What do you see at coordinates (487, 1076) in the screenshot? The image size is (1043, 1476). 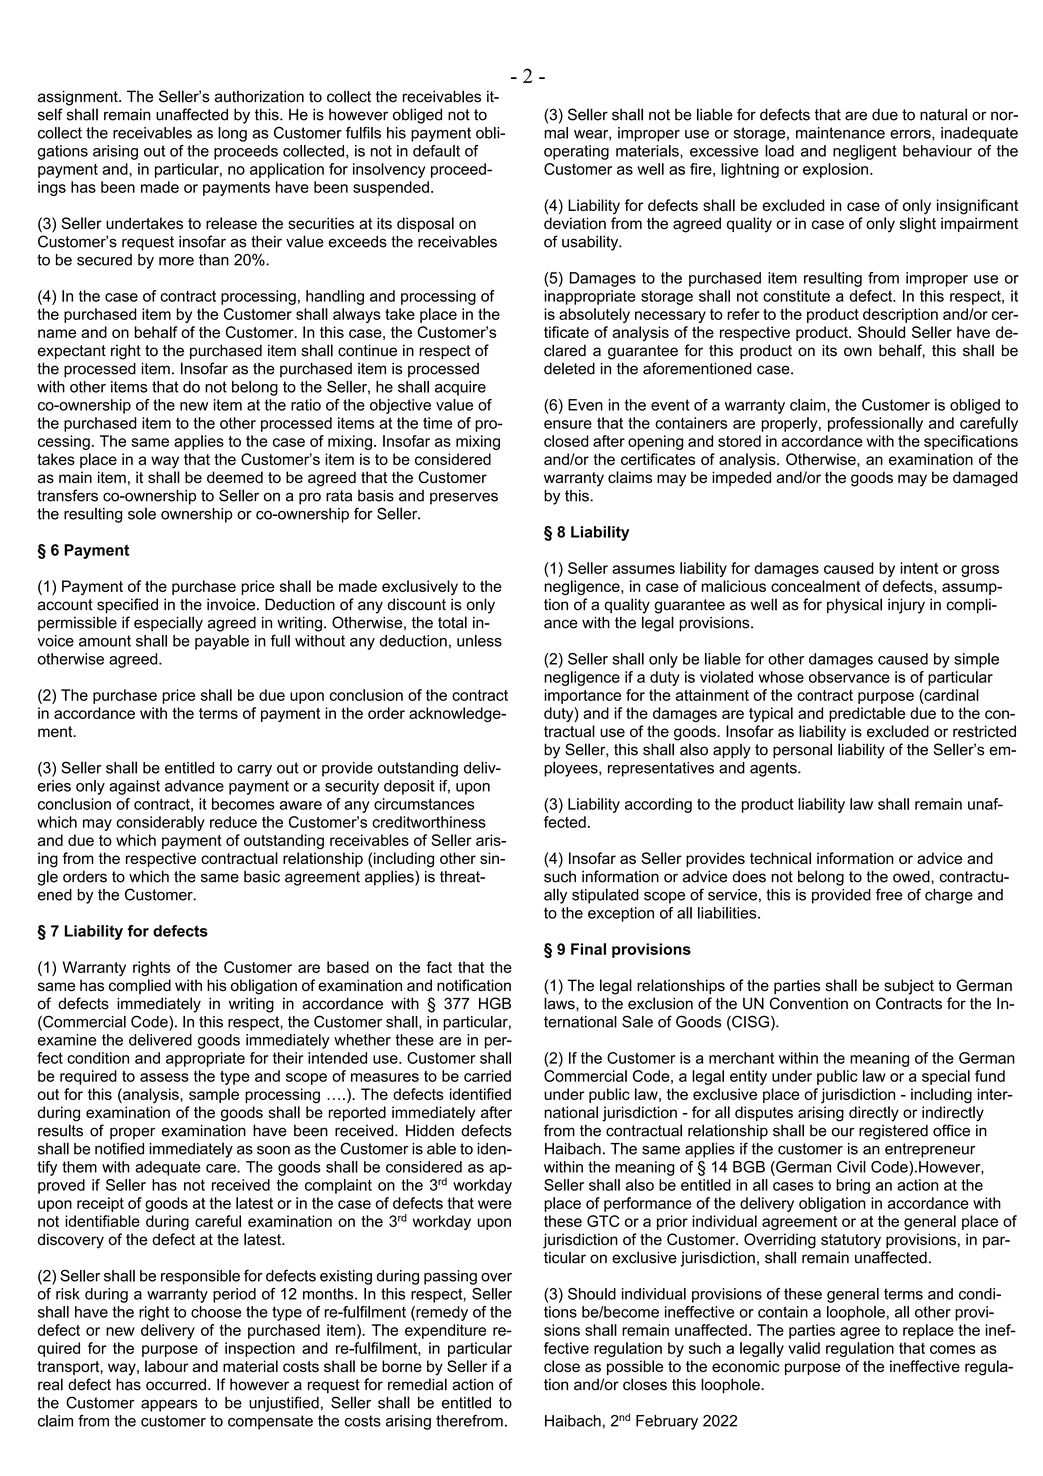 I see `carried` at bounding box center [487, 1076].
